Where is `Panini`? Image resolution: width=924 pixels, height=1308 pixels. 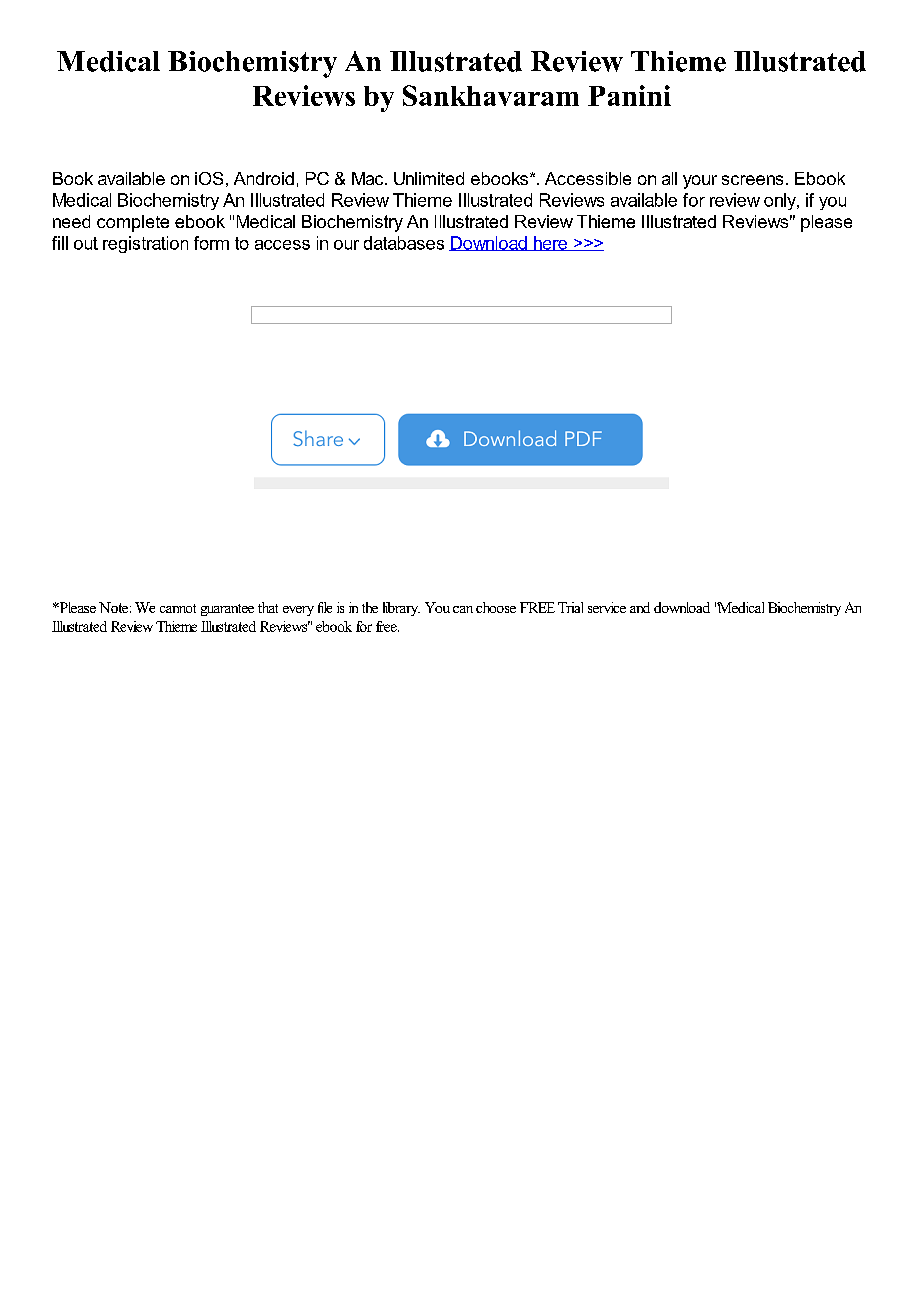
Panini is located at coordinates (629, 95).
